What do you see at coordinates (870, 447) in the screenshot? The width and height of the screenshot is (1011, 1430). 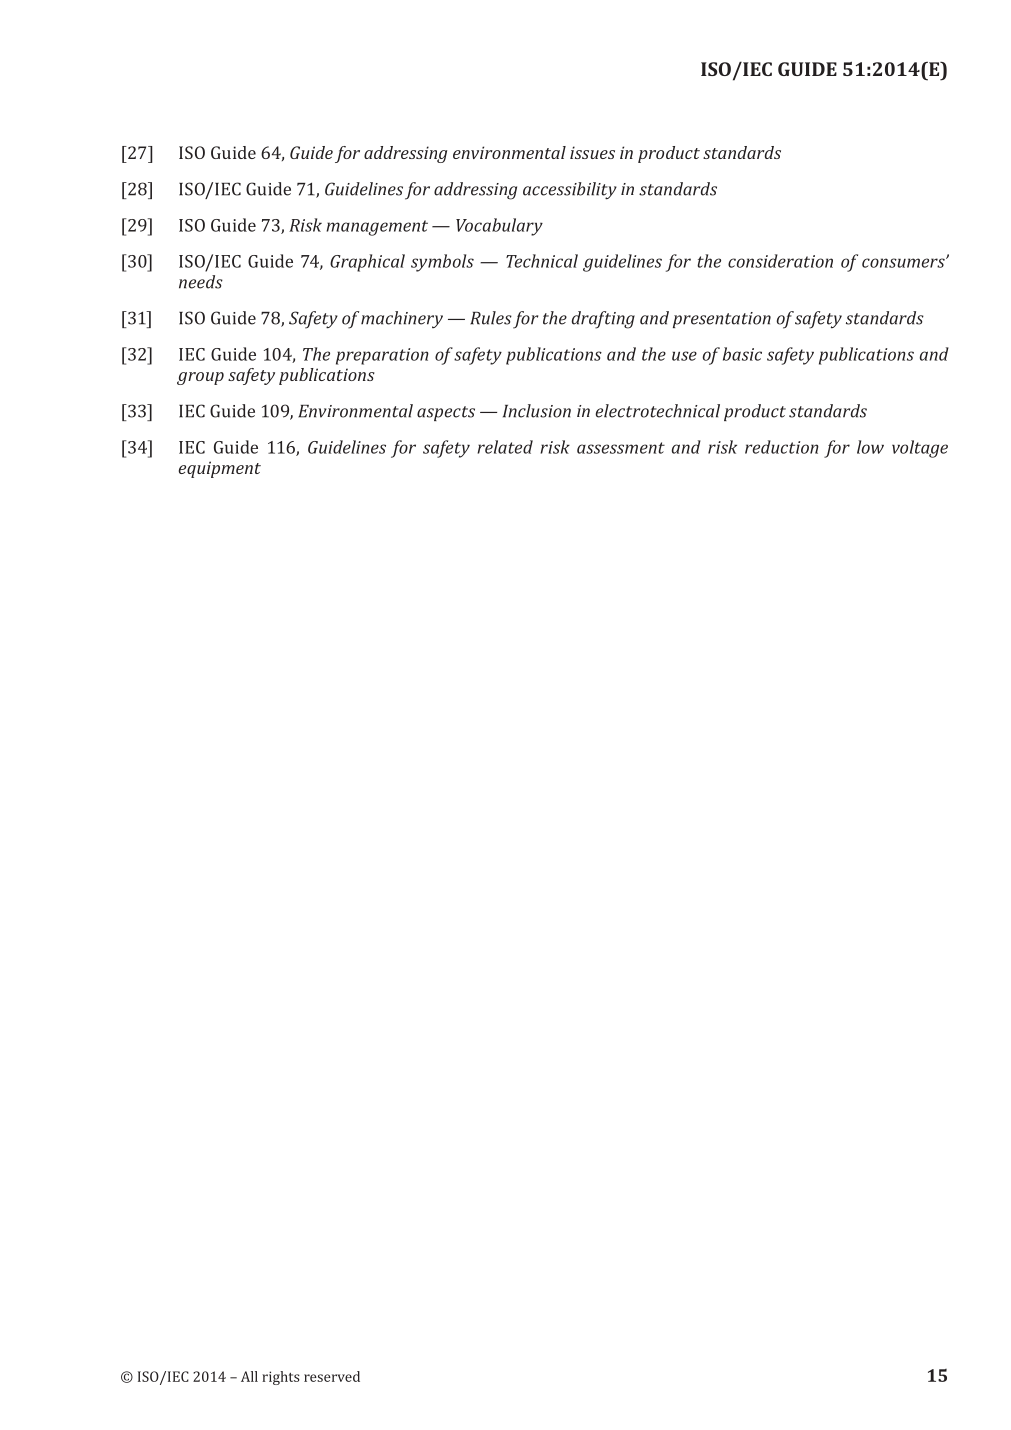 I see `low` at bounding box center [870, 447].
